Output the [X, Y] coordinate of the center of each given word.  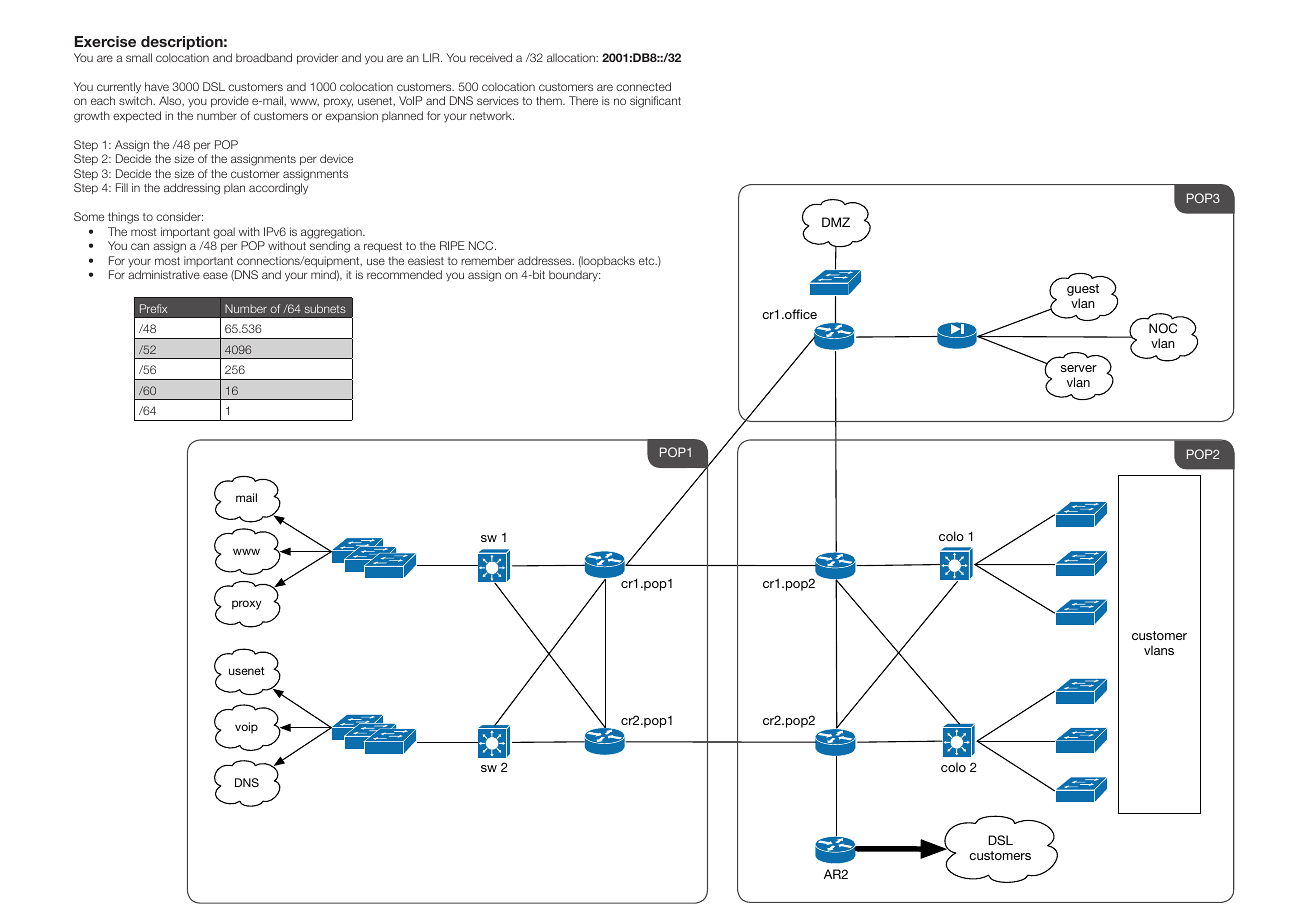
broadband [264, 57]
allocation [572, 57]
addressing [192, 189]
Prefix [153, 308]
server [1079, 368]
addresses [546, 260]
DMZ [836, 222]
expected [137, 116]
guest [1083, 290]
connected [643, 86]
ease [215, 275]
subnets [325, 308]
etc [648, 261]
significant [655, 102]
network [492, 115]
